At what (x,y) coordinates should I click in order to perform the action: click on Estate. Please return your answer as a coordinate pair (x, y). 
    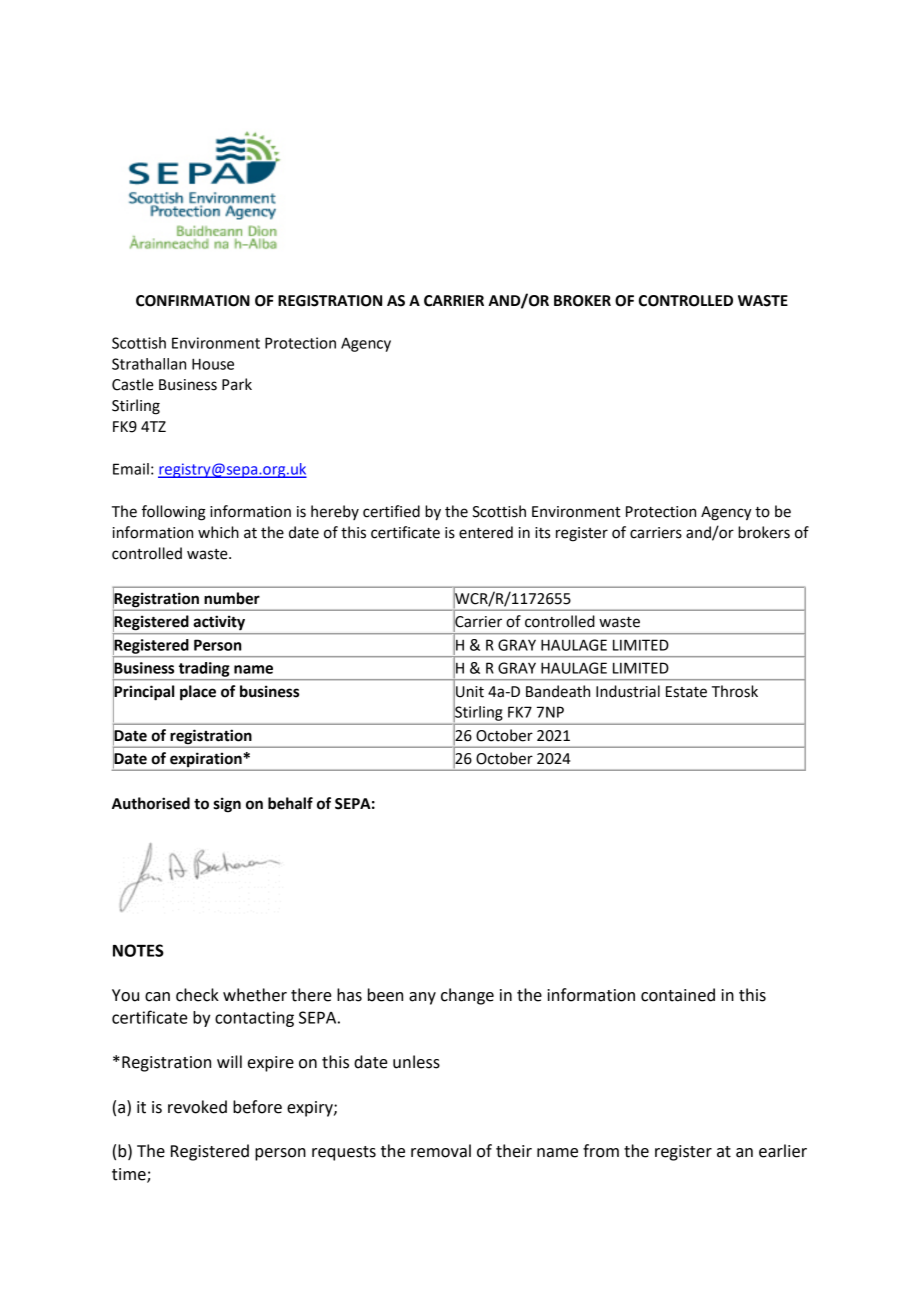
    Looking at the image, I should click on (686, 692).
